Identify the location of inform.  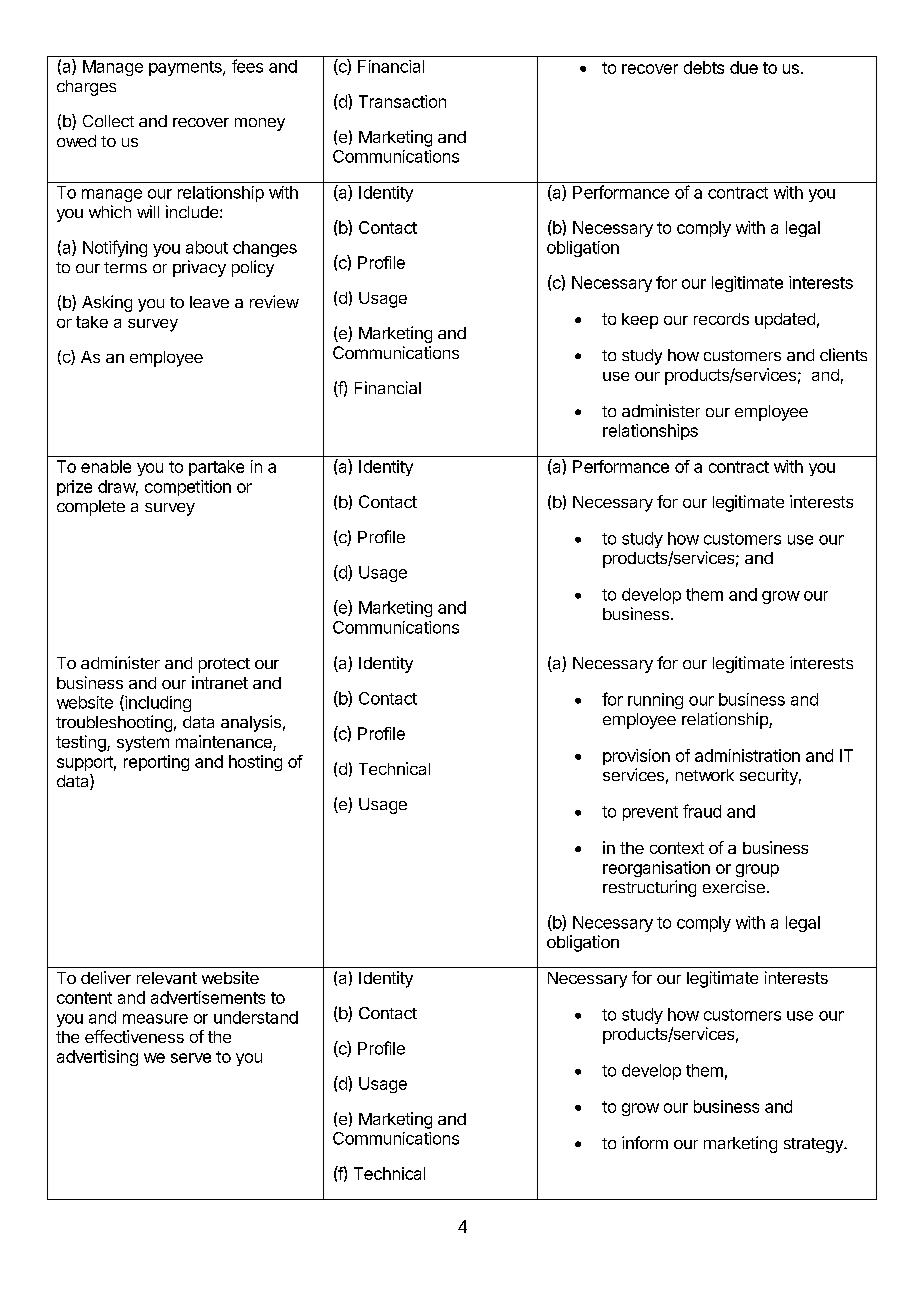
(645, 1142).
